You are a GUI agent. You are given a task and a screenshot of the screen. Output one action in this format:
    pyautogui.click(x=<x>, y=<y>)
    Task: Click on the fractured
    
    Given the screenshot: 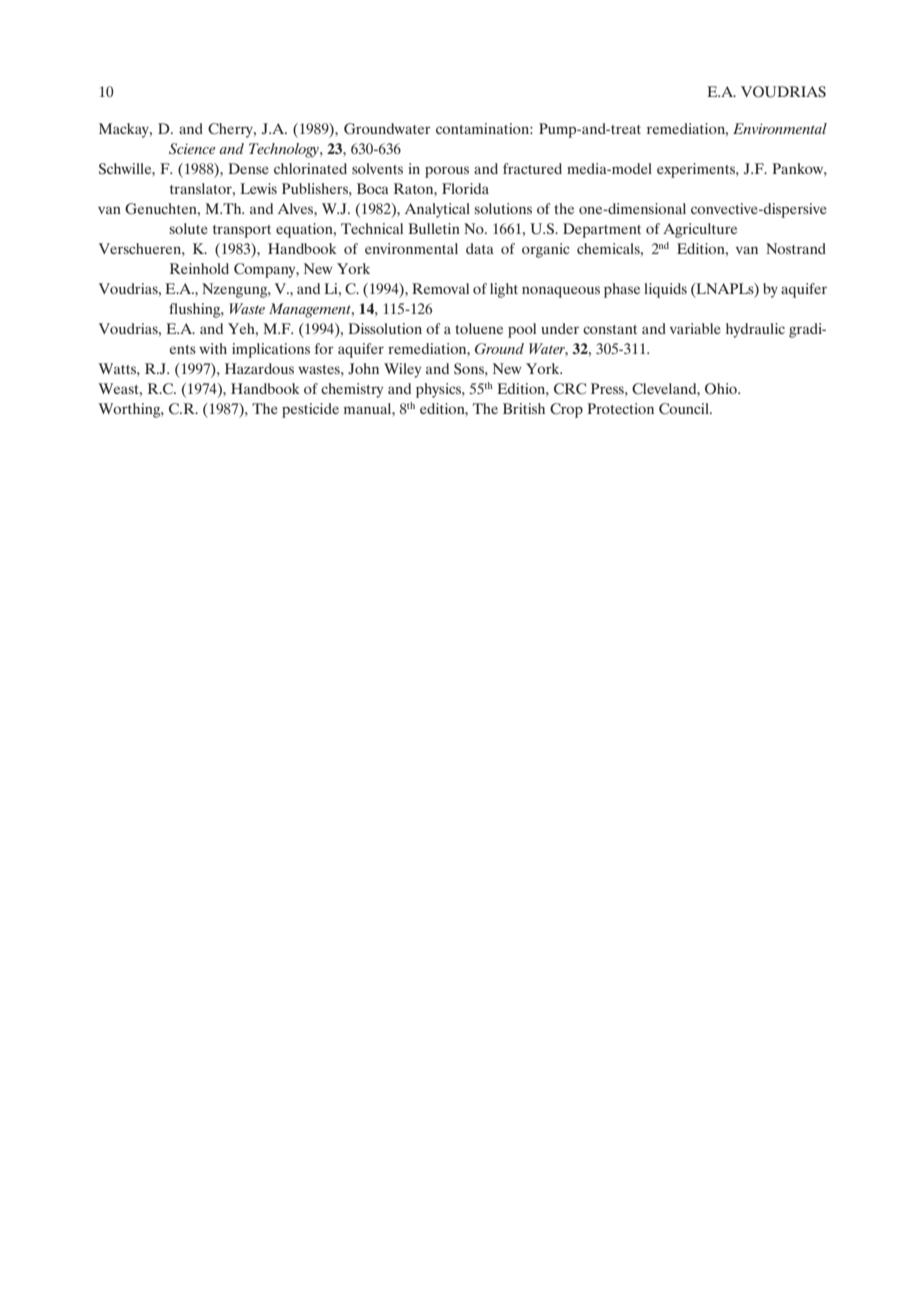 What is the action you would take?
    pyautogui.click(x=532, y=168)
